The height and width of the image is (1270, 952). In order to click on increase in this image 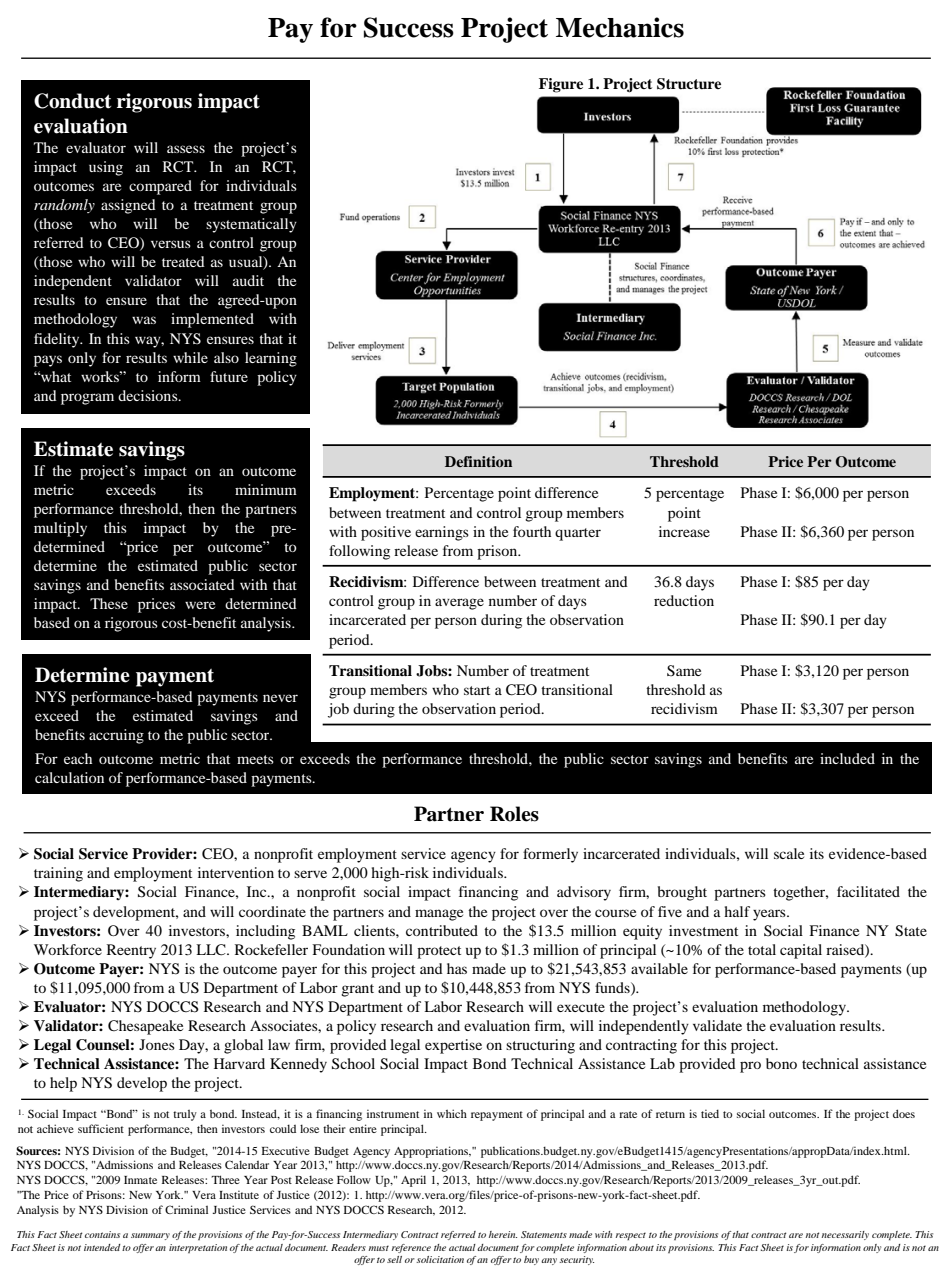, I will do `click(684, 531)`.
